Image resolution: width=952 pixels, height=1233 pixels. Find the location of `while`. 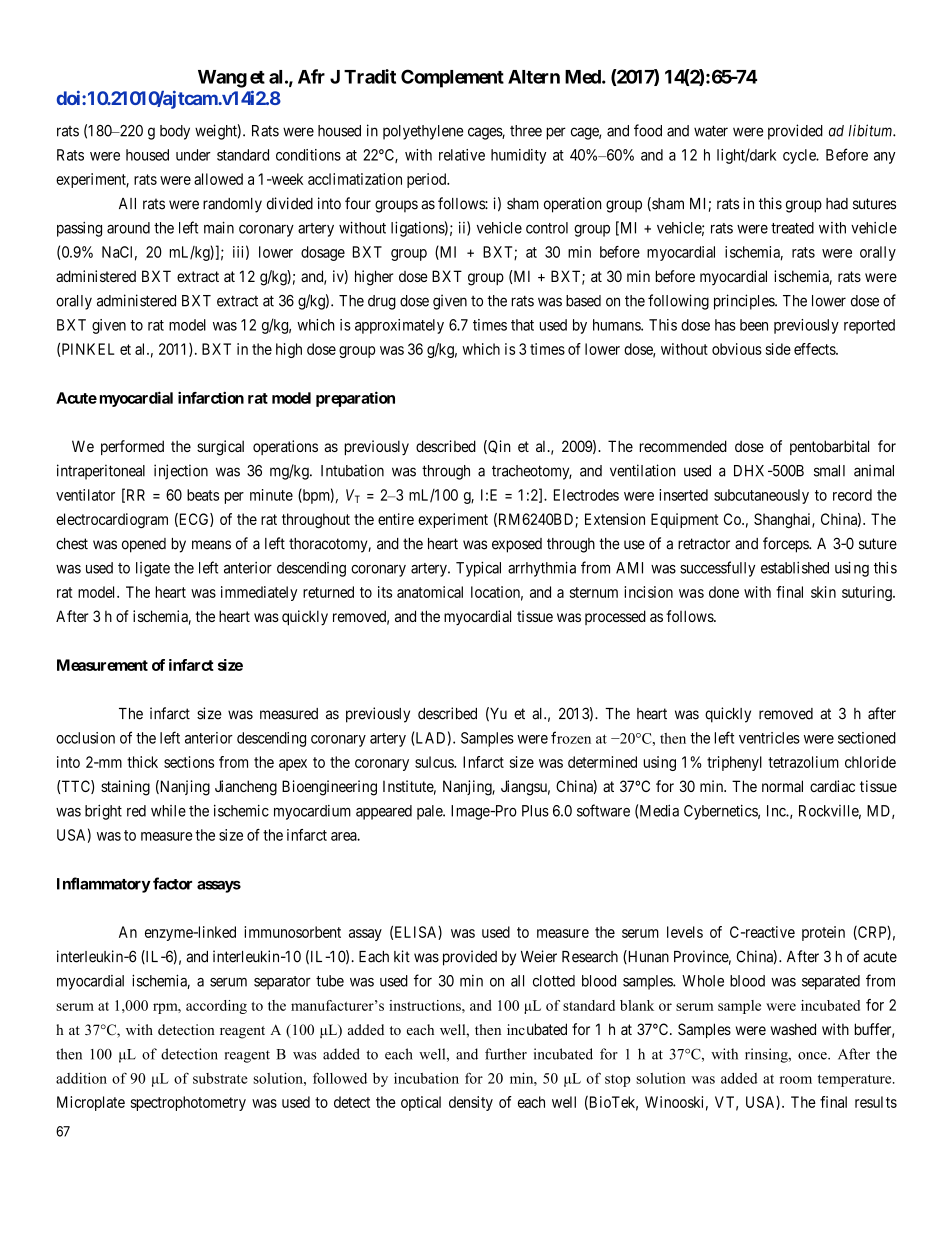

while is located at coordinates (168, 811).
